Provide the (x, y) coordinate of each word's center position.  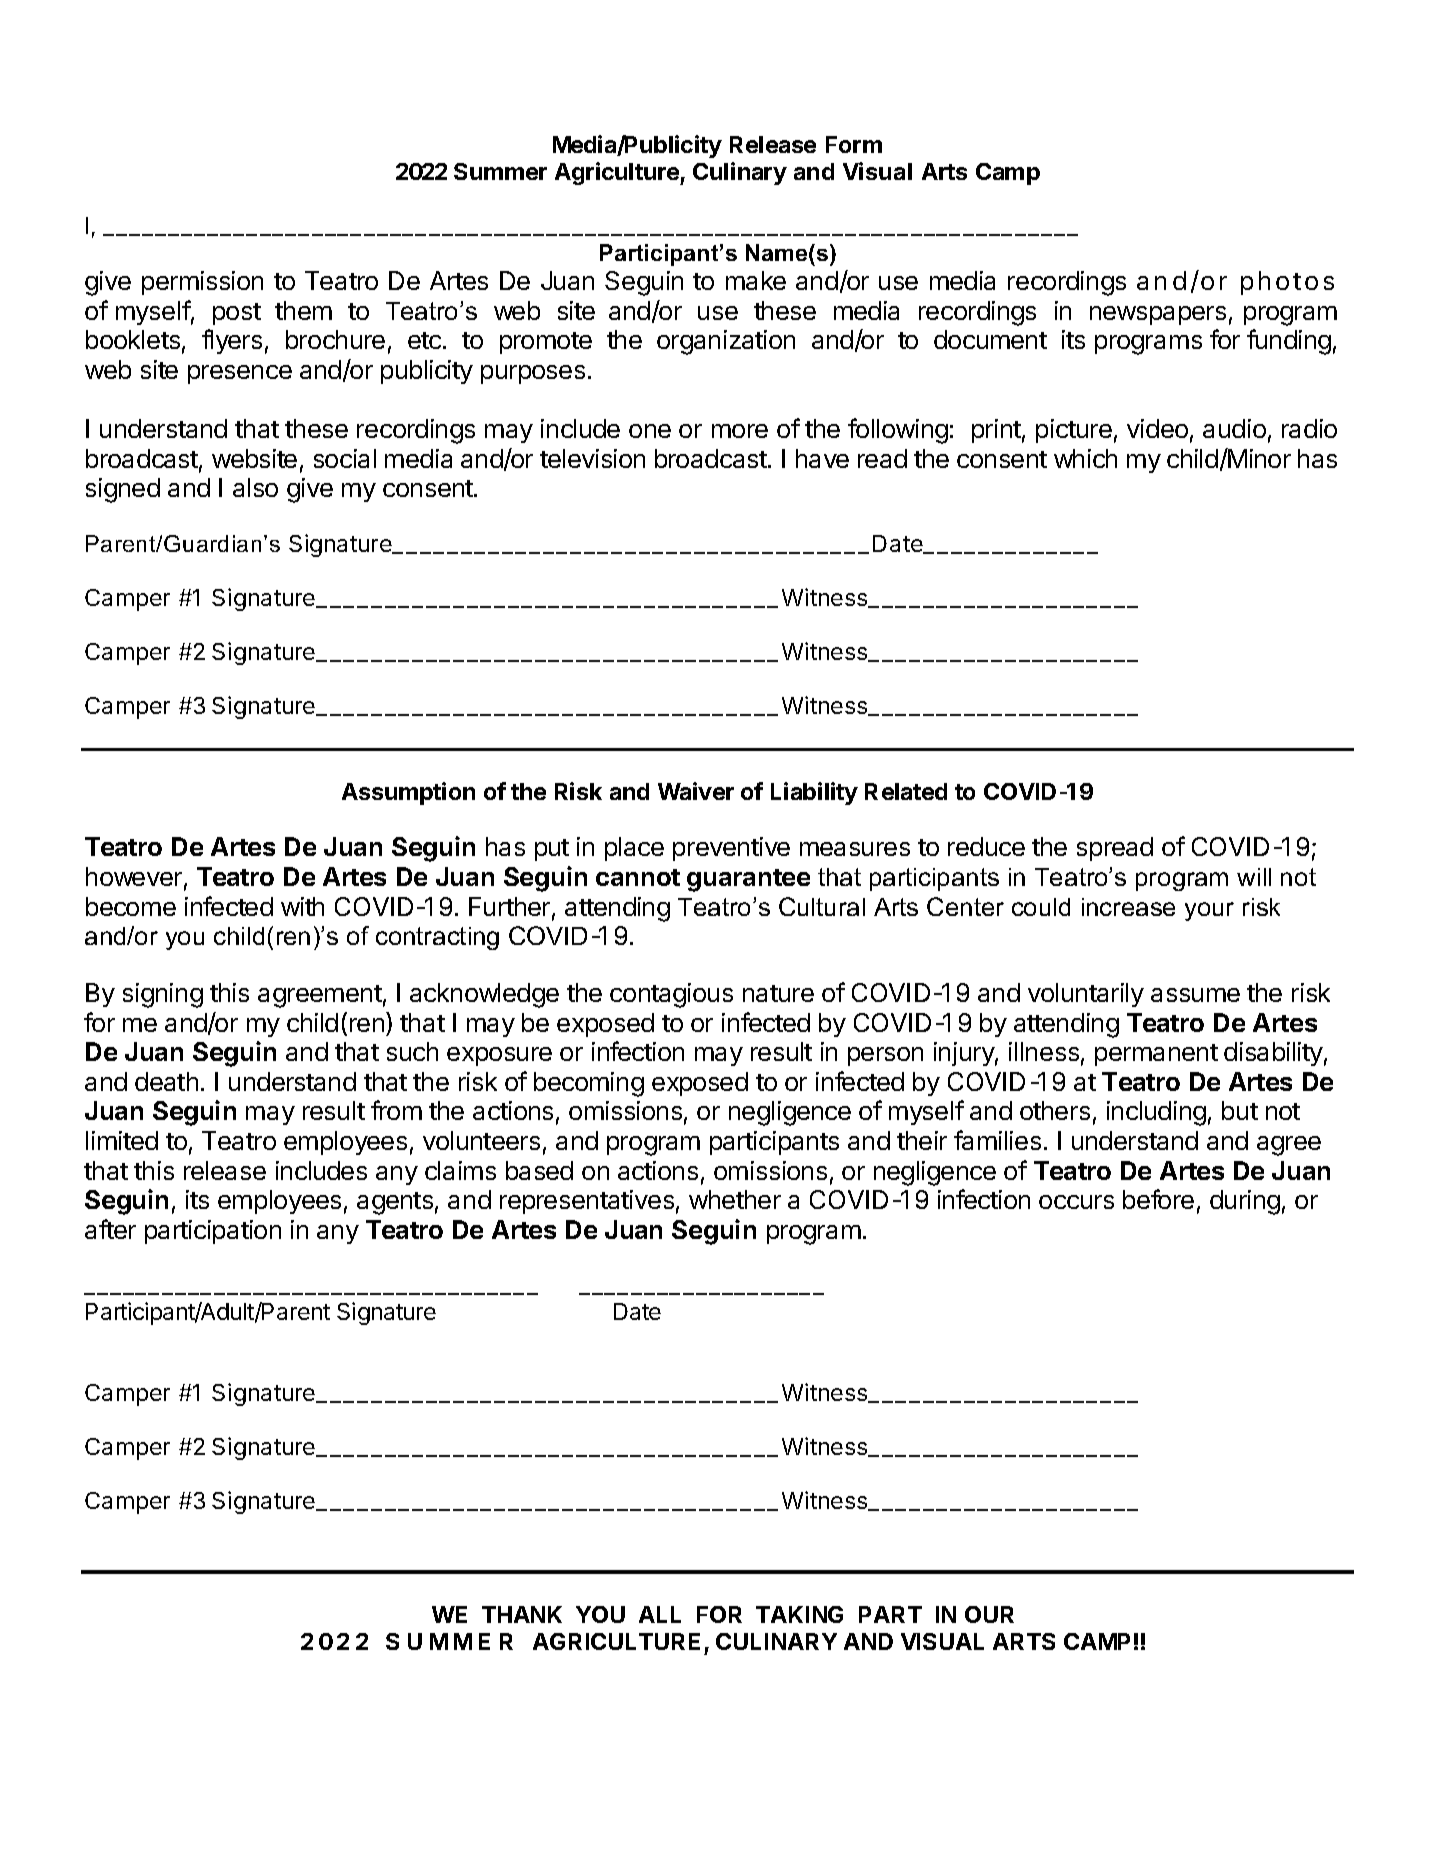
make (756, 280)
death (166, 1081)
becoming (589, 1084)
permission (202, 283)
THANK (522, 1614)
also (255, 487)
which (1085, 458)
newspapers (1158, 315)
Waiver (696, 791)
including (1156, 1113)
